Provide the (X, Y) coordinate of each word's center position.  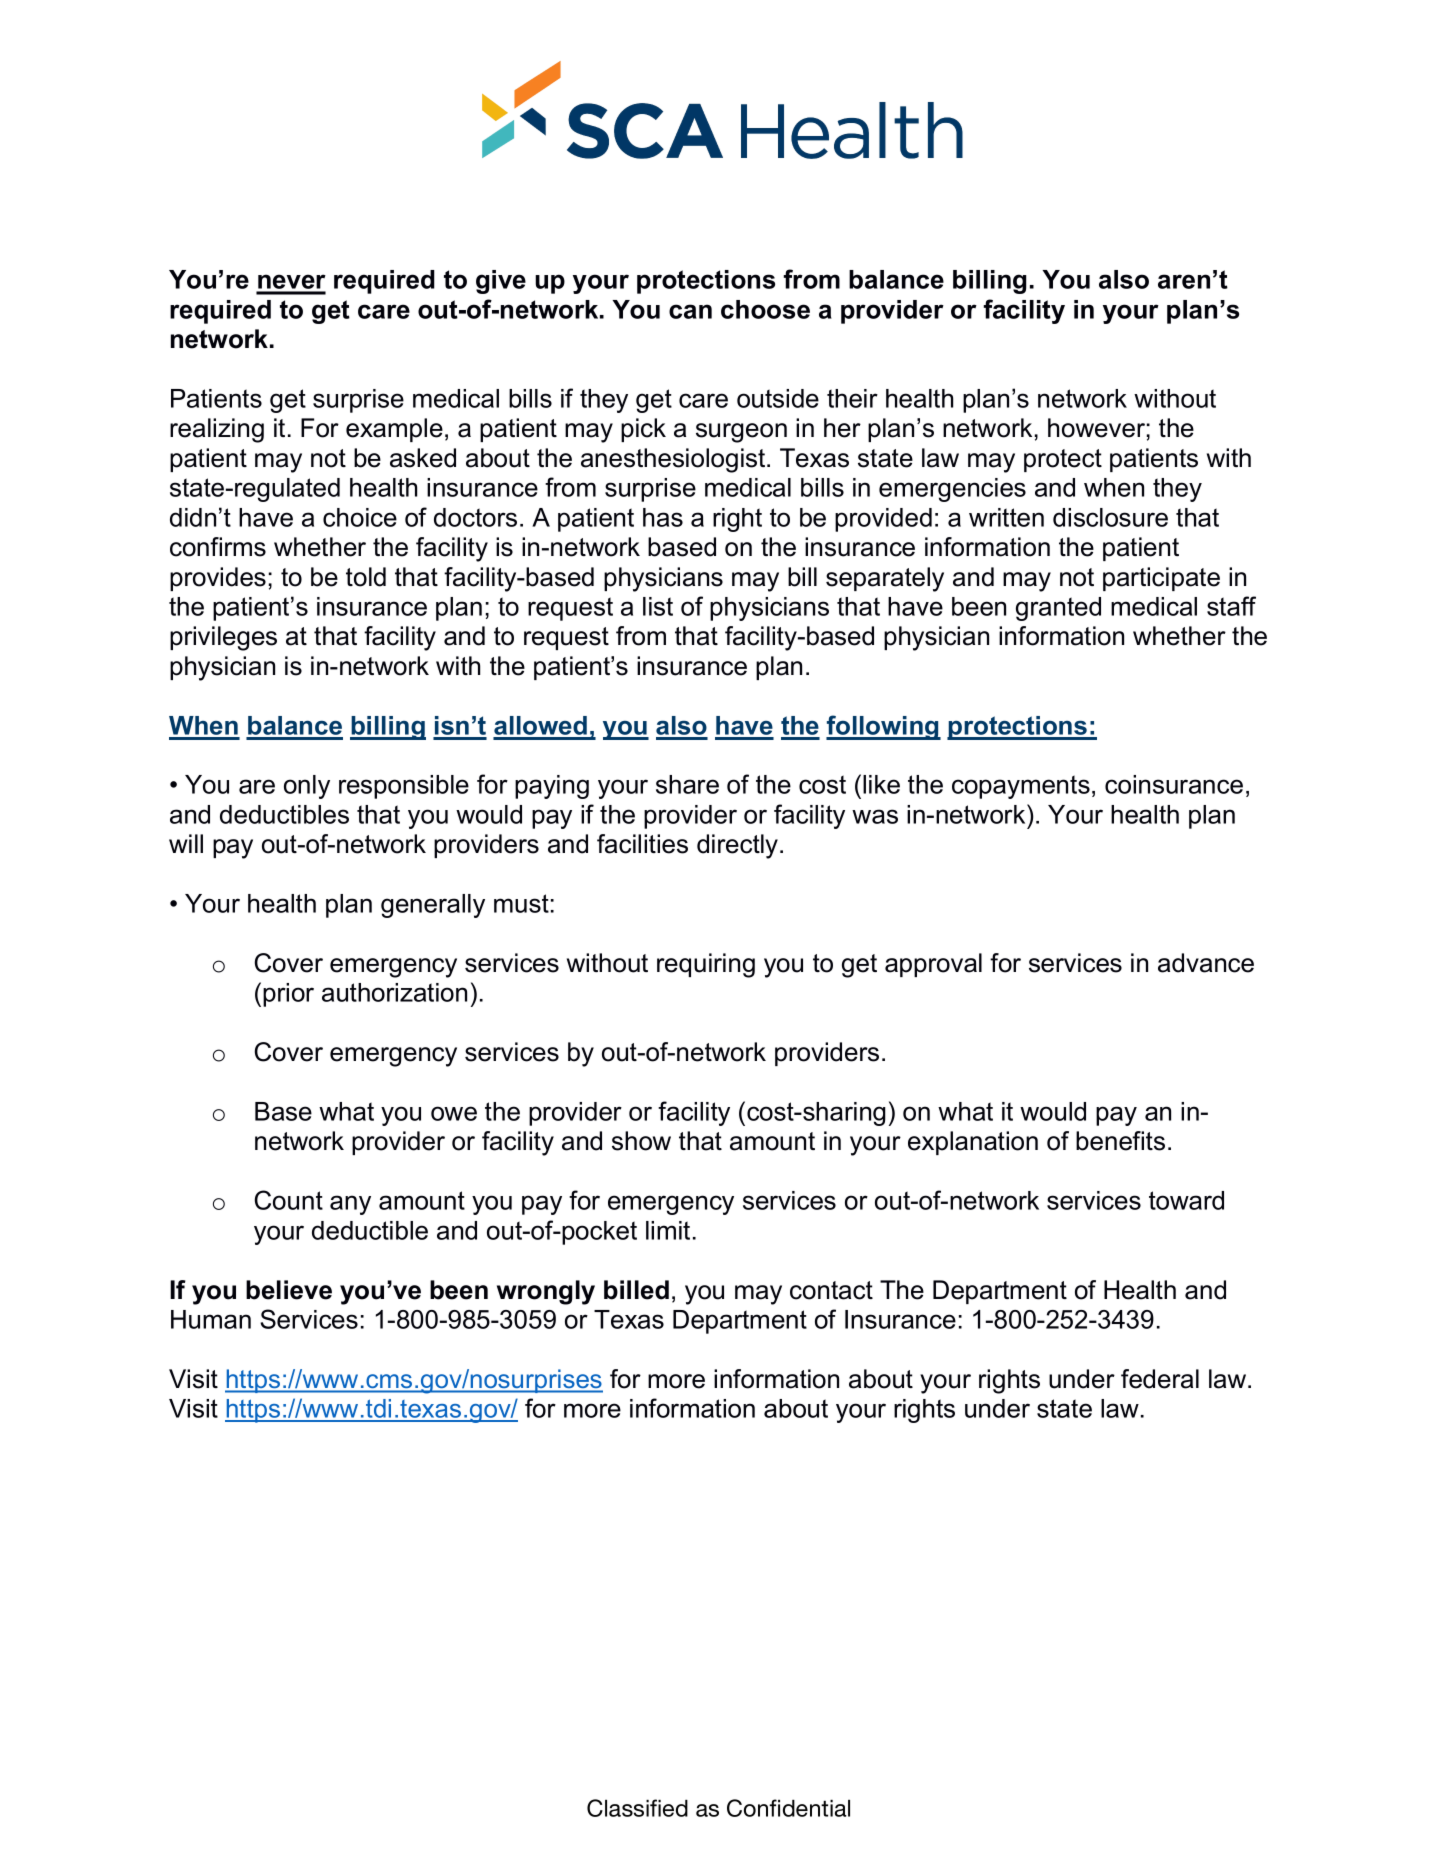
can (690, 311)
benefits (1120, 1141)
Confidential (788, 1808)
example (394, 430)
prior (288, 995)
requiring (706, 965)
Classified (637, 1808)
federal (1160, 1379)
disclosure (1110, 517)
